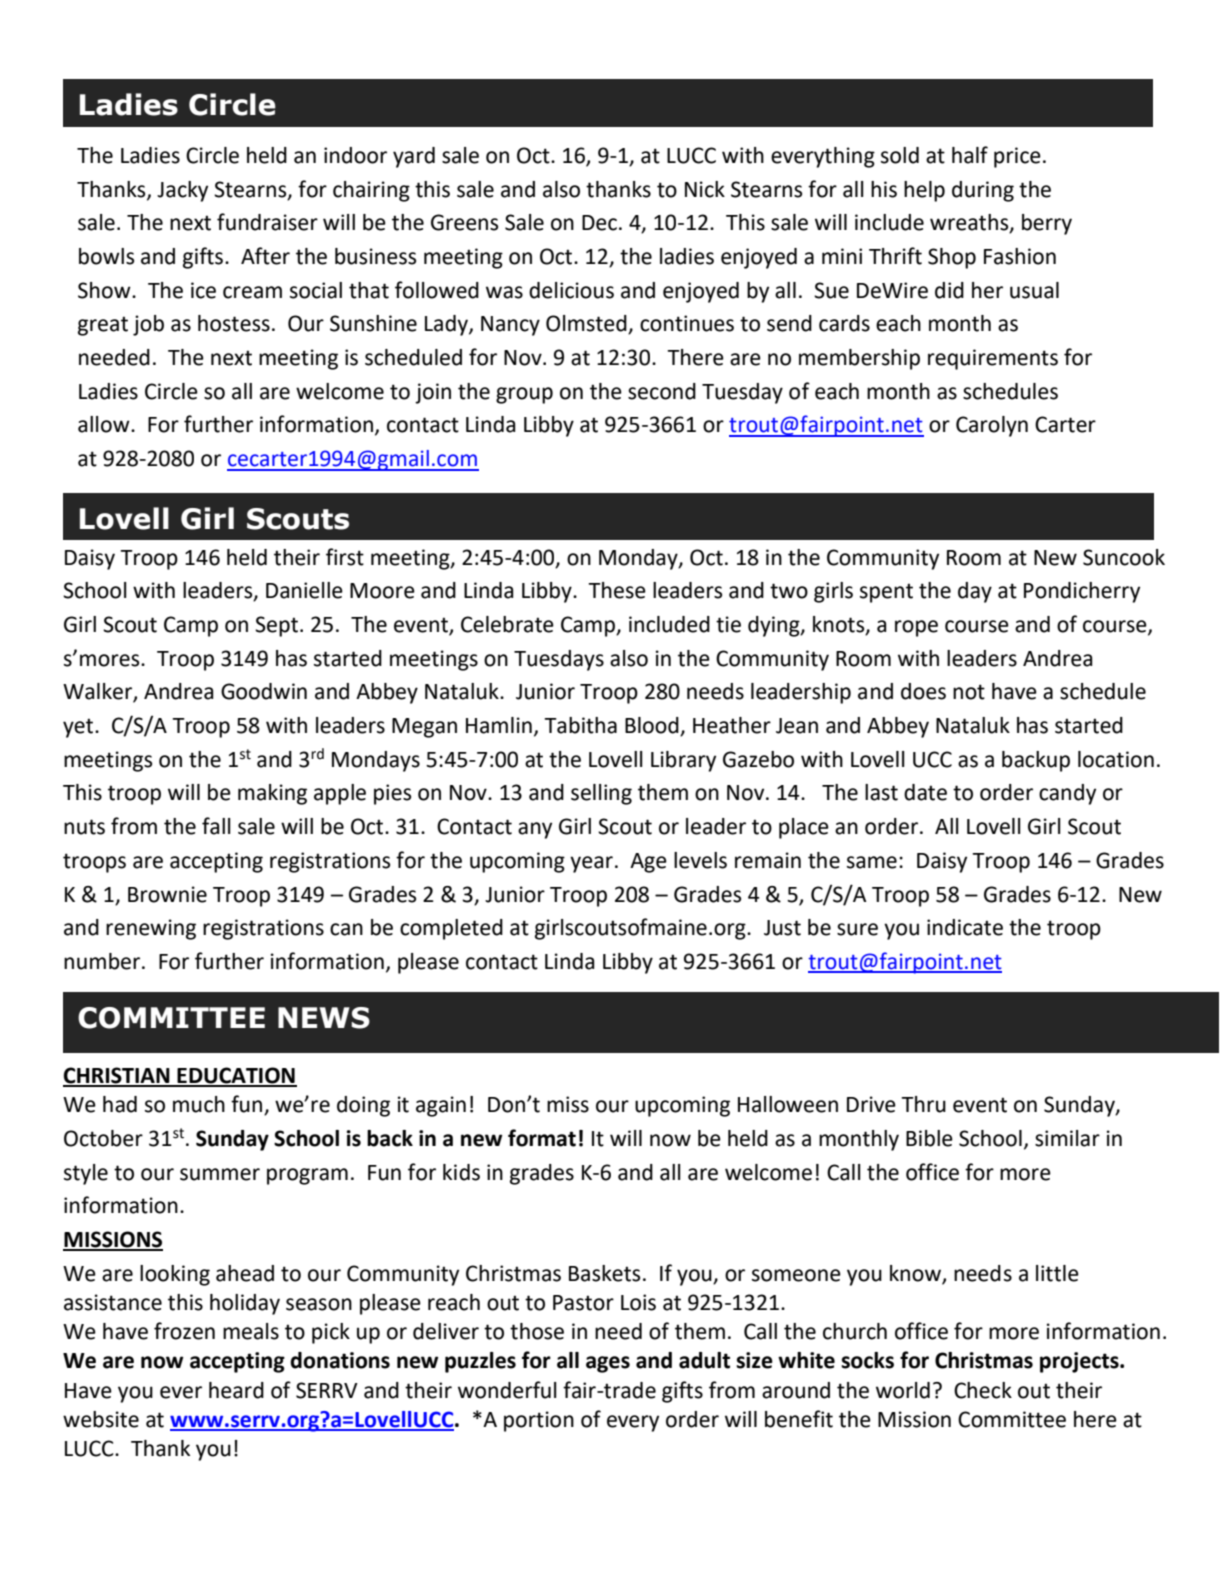  What do you see at coordinates (965, 927) in the page?
I see `indicate` at bounding box center [965, 927].
